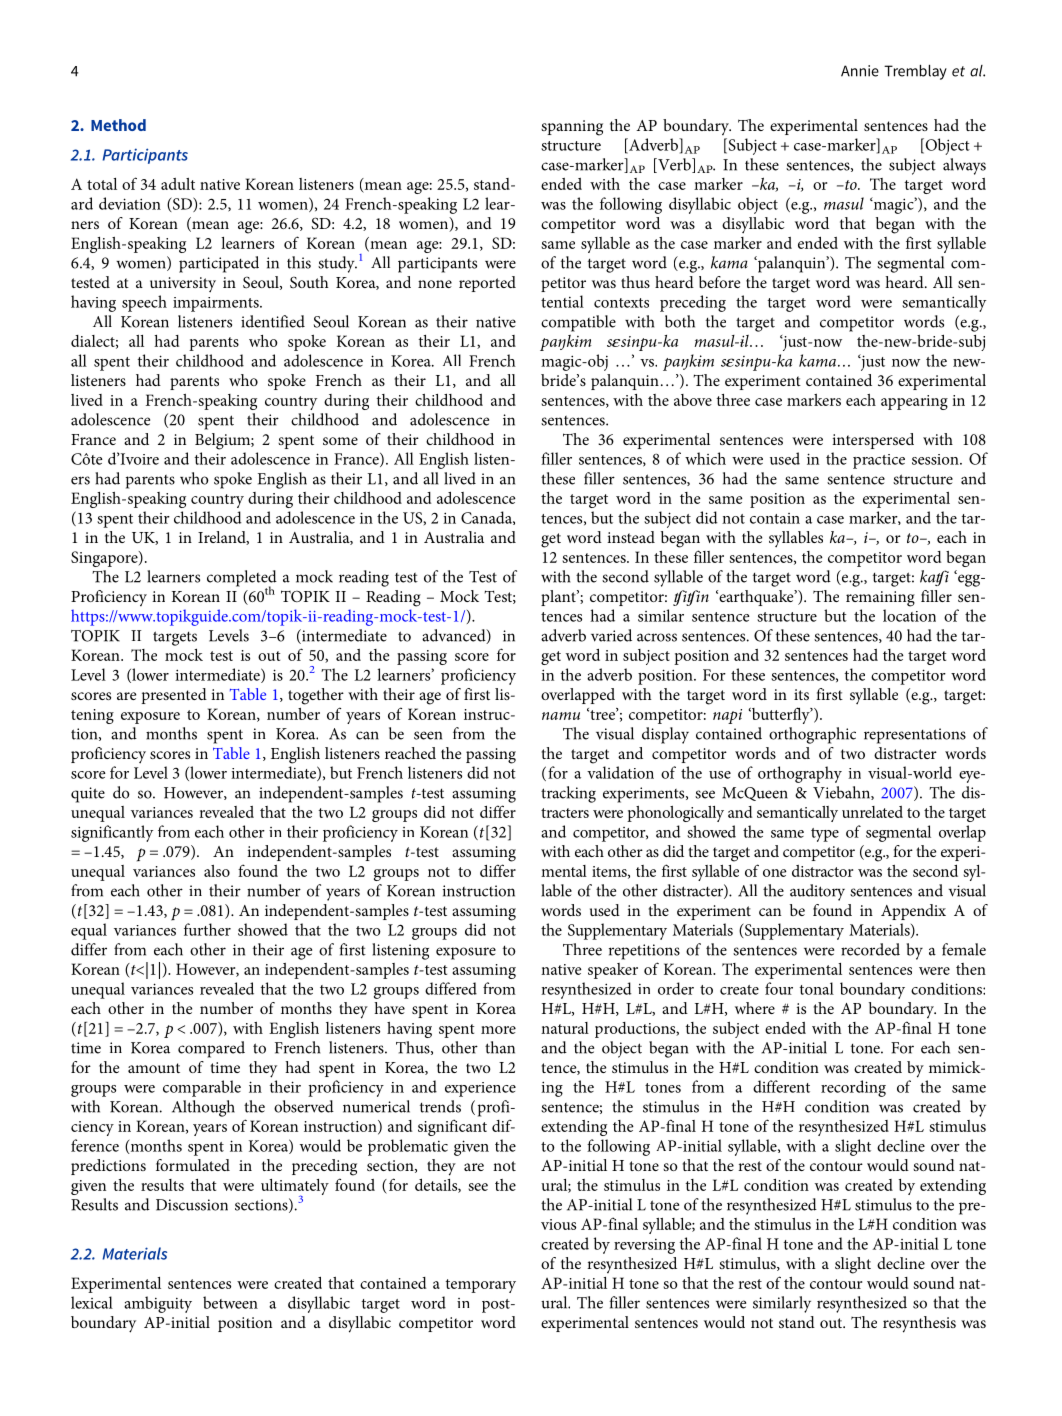 This screenshot has width=1062, height=1416. What do you see at coordinates (572, 128) in the screenshot?
I see `spanning` at bounding box center [572, 128].
